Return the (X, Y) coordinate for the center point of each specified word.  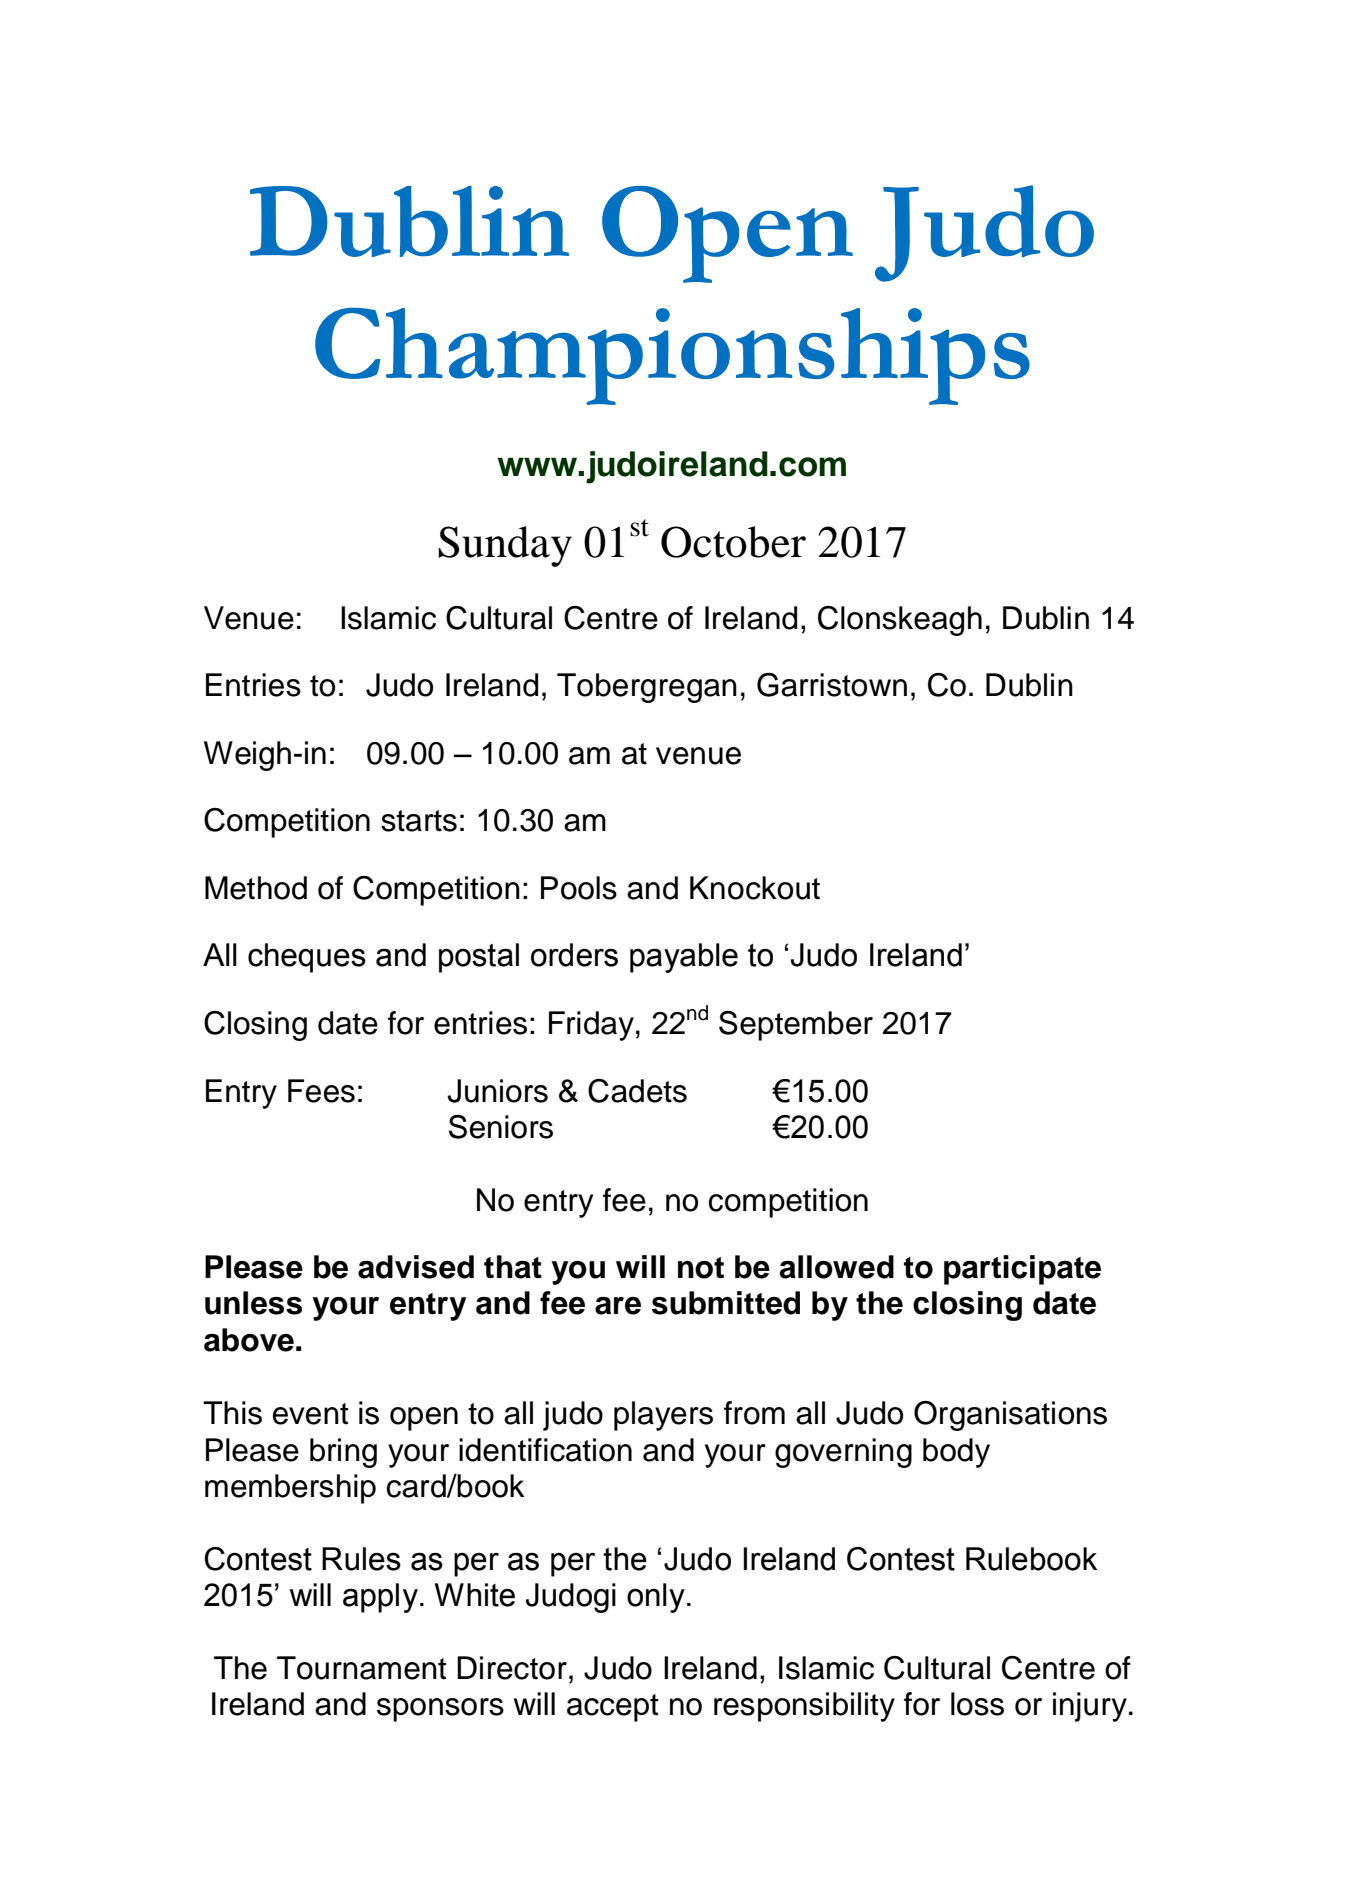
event (311, 1414)
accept (613, 1708)
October (733, 542)
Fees (321, 1091)
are (618, 1306)
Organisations (1010, 1416)
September (796, 1026)
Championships (672, 356)
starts (419, 821)
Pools (579, 888)
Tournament (362, 1668)
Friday (591, 1026)
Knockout (755, 888)
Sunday (505, 546)
